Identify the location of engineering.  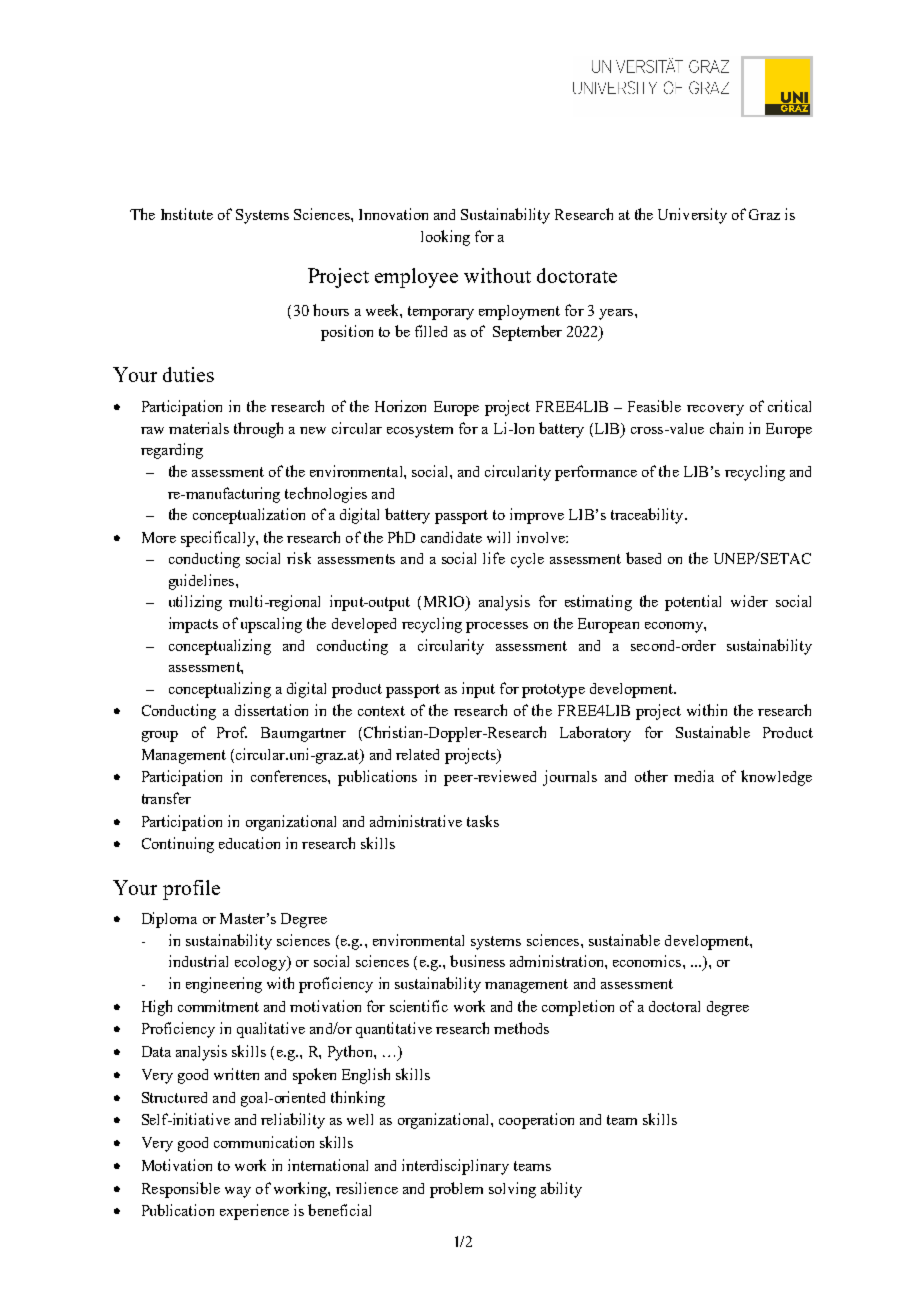
(224, 985).
